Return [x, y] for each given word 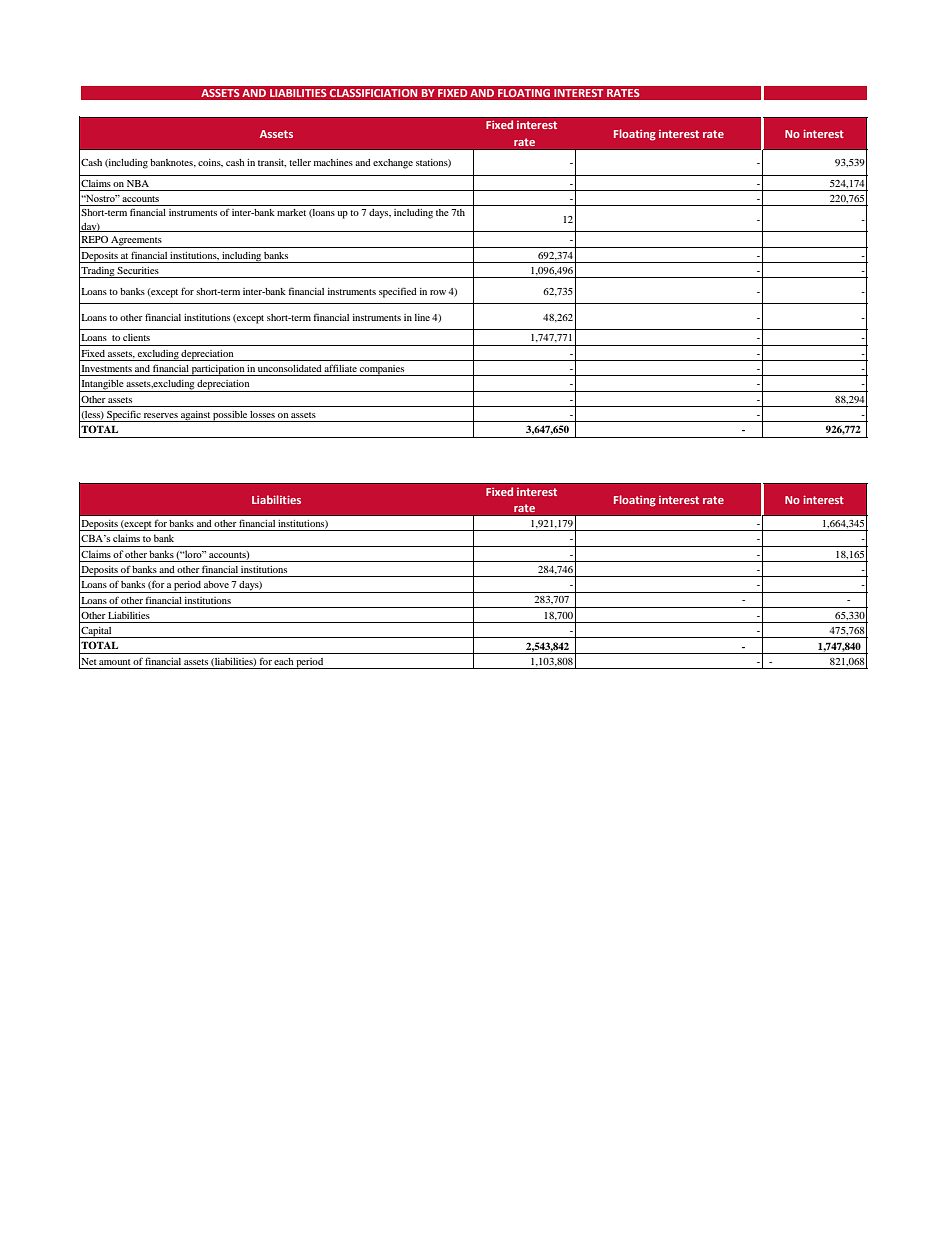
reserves [161, 415]
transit [272, 163]
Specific [124, 416]
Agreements [136, 242]
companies [382, 370]
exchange [393, 164]
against [195, 416]
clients [136, 337]
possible [230, 416]
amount [115, 662]
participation [218, 370]
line [422, 317]
